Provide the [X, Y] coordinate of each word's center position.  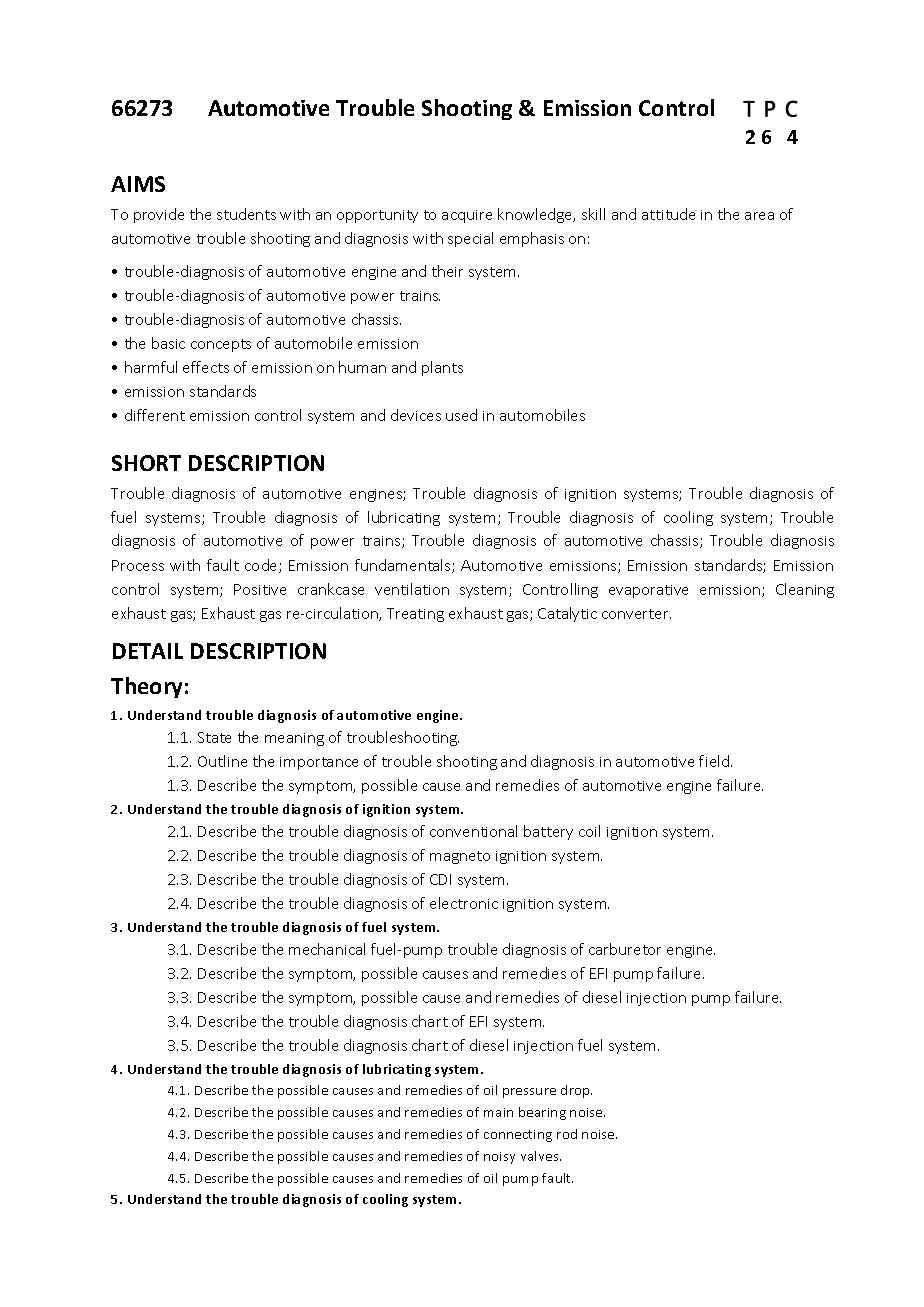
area [759, 216]
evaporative [648, 591]
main [498, 1112]
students [246, 214]
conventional [473, 831]
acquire [467, 216]
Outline [222, 761]
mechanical [327, 949]
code [262, 566]
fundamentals [404, 566]
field [715, 761]
